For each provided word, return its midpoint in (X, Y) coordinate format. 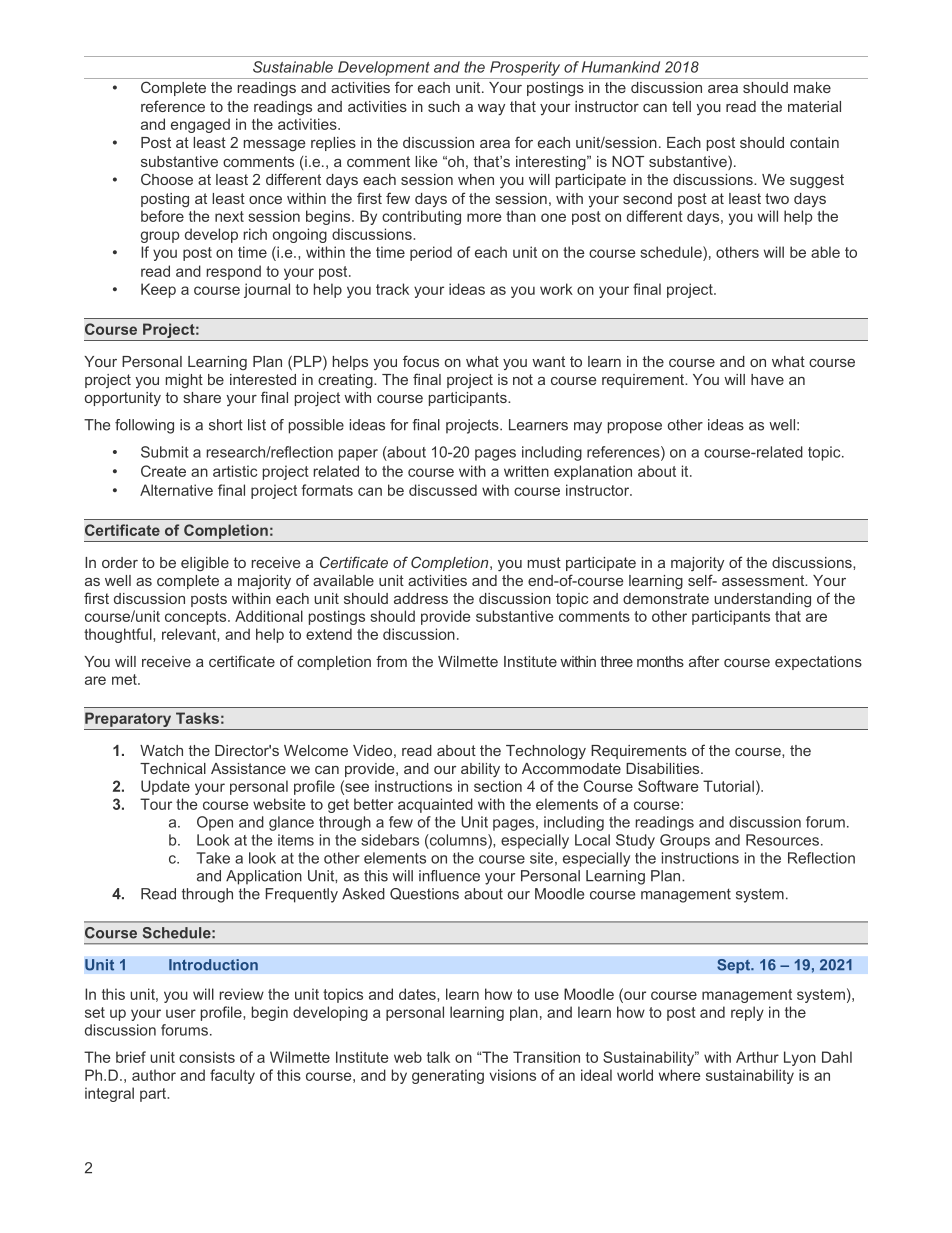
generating (448, 1076)
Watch (161, 750)
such (444, 106)
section (498, 786)
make (812, 87)
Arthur (757, 1057)
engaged (200, 125)
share (202, 397)
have (767, 379)
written (526, 471)
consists (207, 1057)
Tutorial (728, 786)
